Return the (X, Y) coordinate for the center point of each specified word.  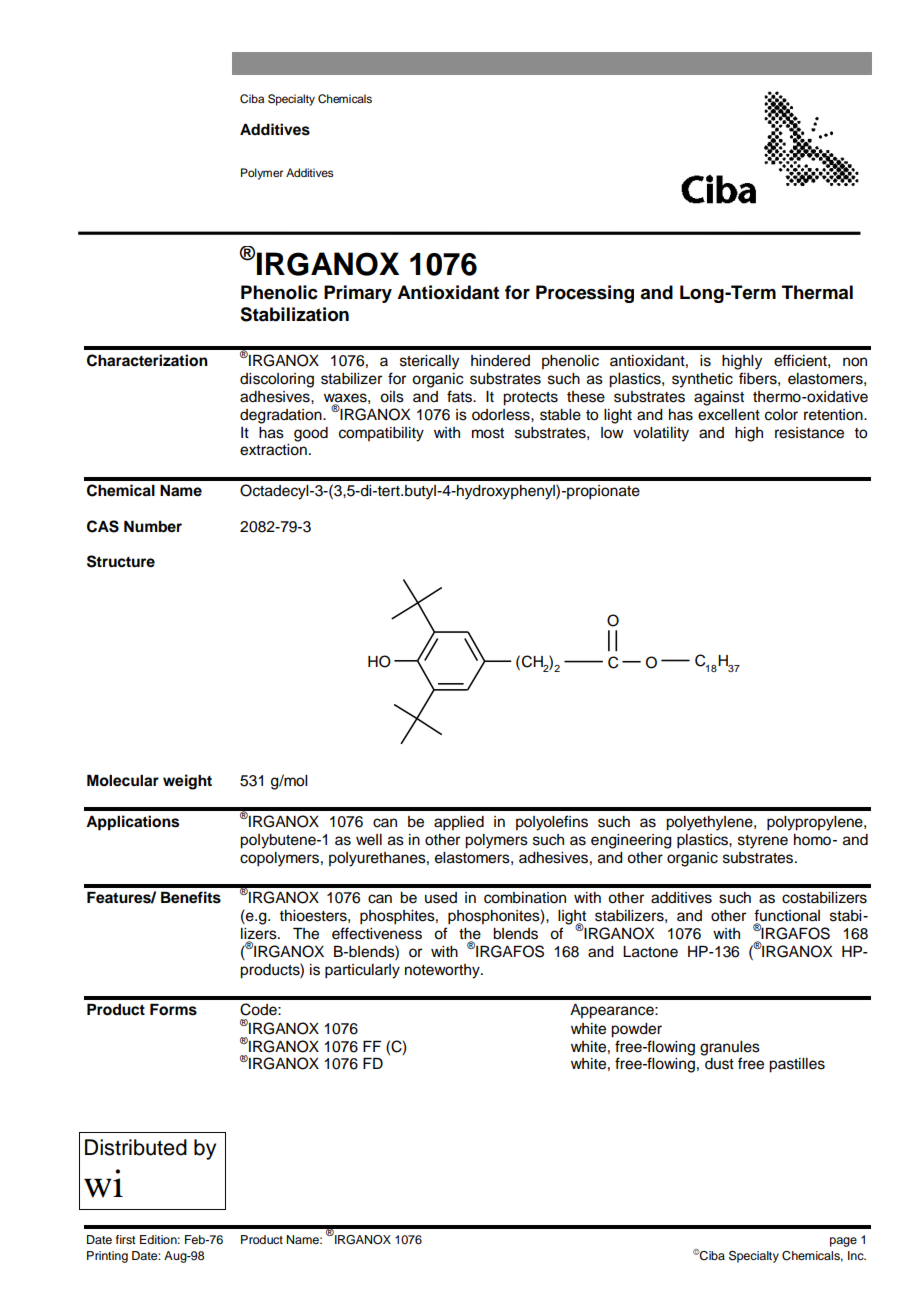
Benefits (191, 897)
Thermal (817, 292)
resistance (809, 433)
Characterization (147, 360)
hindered (500, 361)
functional (787, 916)
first (126, 1239)
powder (636, 1030)
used (441, 898)
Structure (121, 561)
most (488, 433)
